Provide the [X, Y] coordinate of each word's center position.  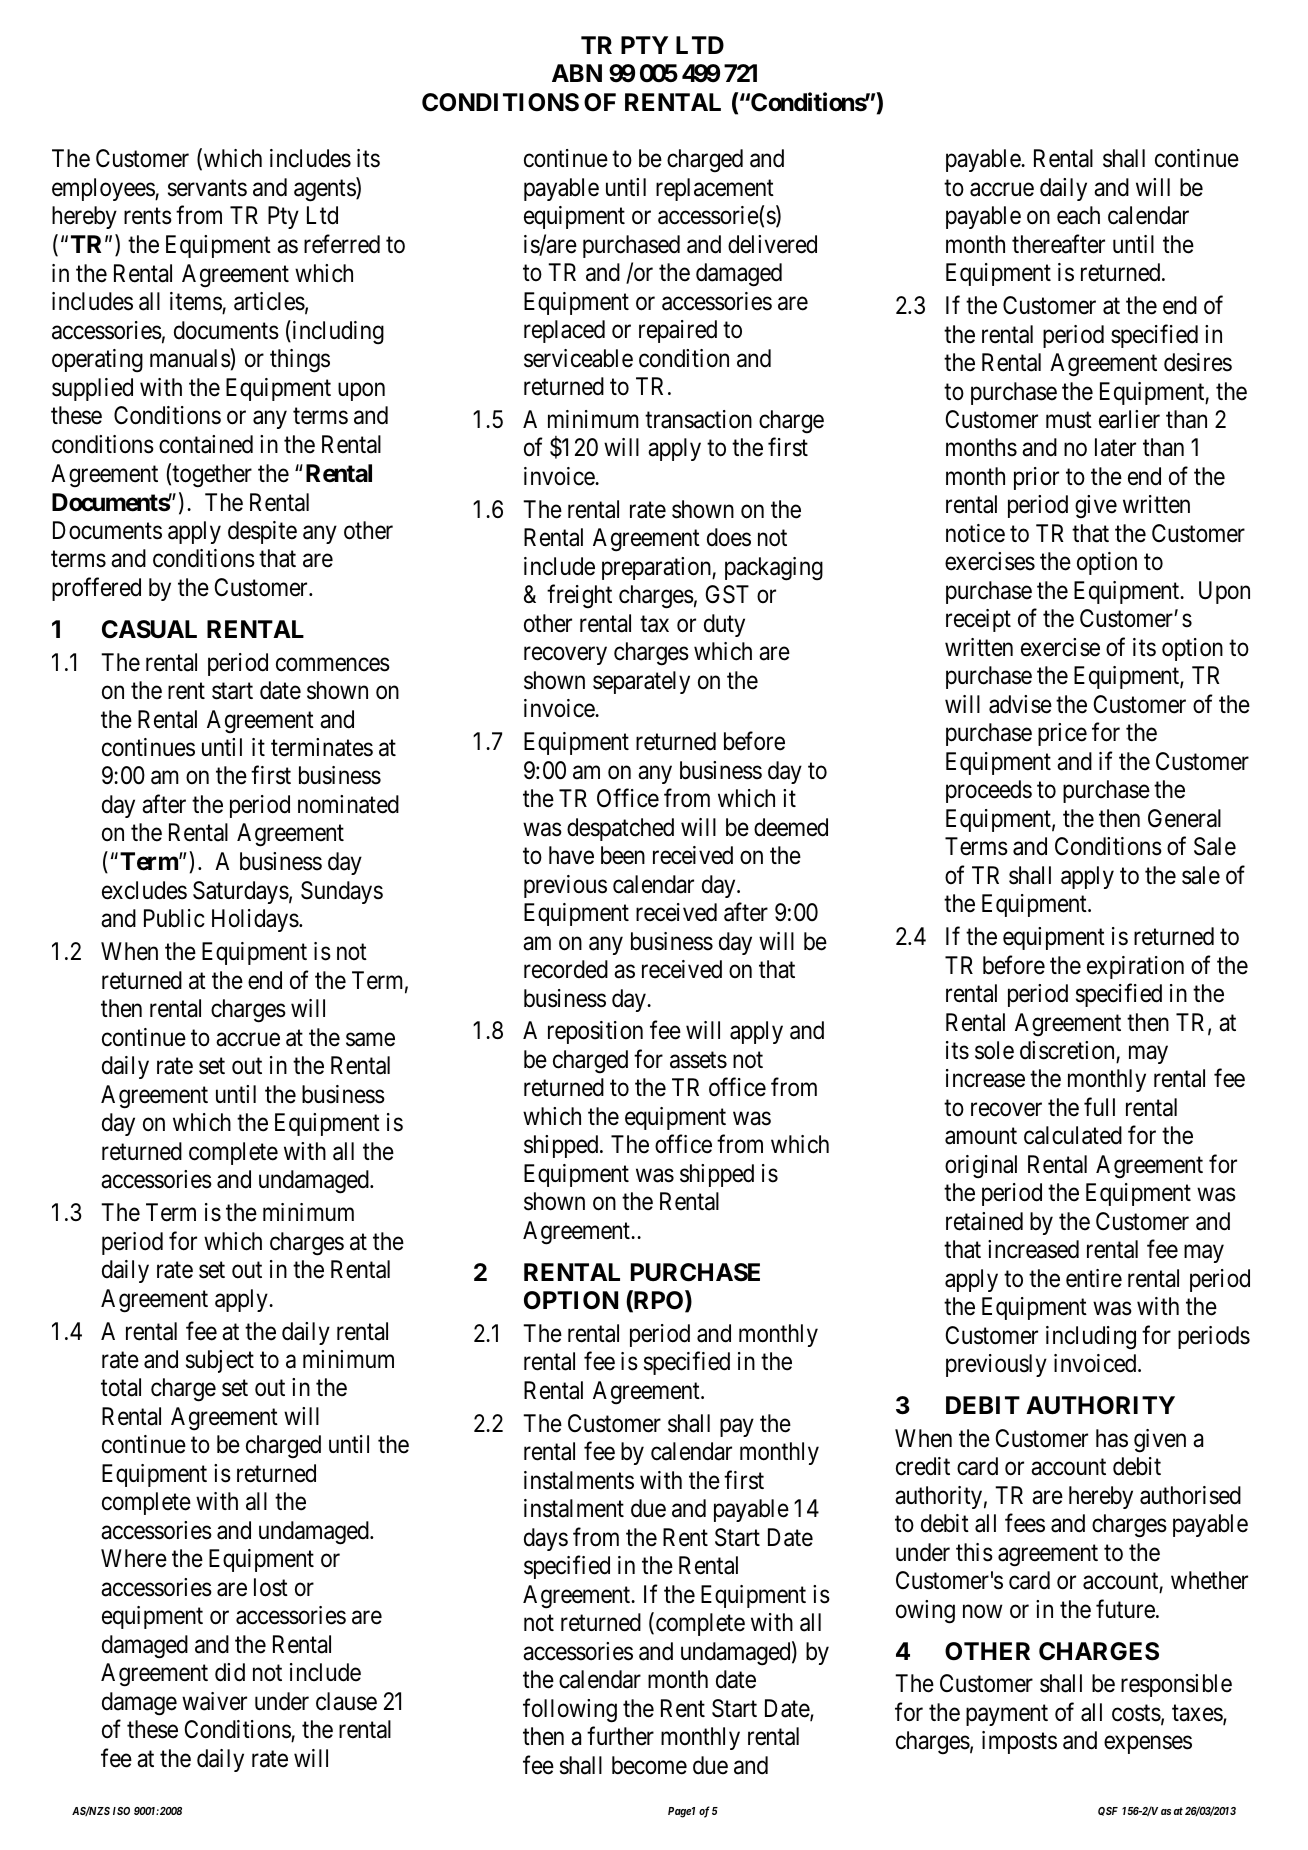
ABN [577, 73]
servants [207, 188]
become [649, 1765]
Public [174, 918]
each [1078, 215]
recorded [566, 969]
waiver [214, 1701]
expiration [1135, 967]
